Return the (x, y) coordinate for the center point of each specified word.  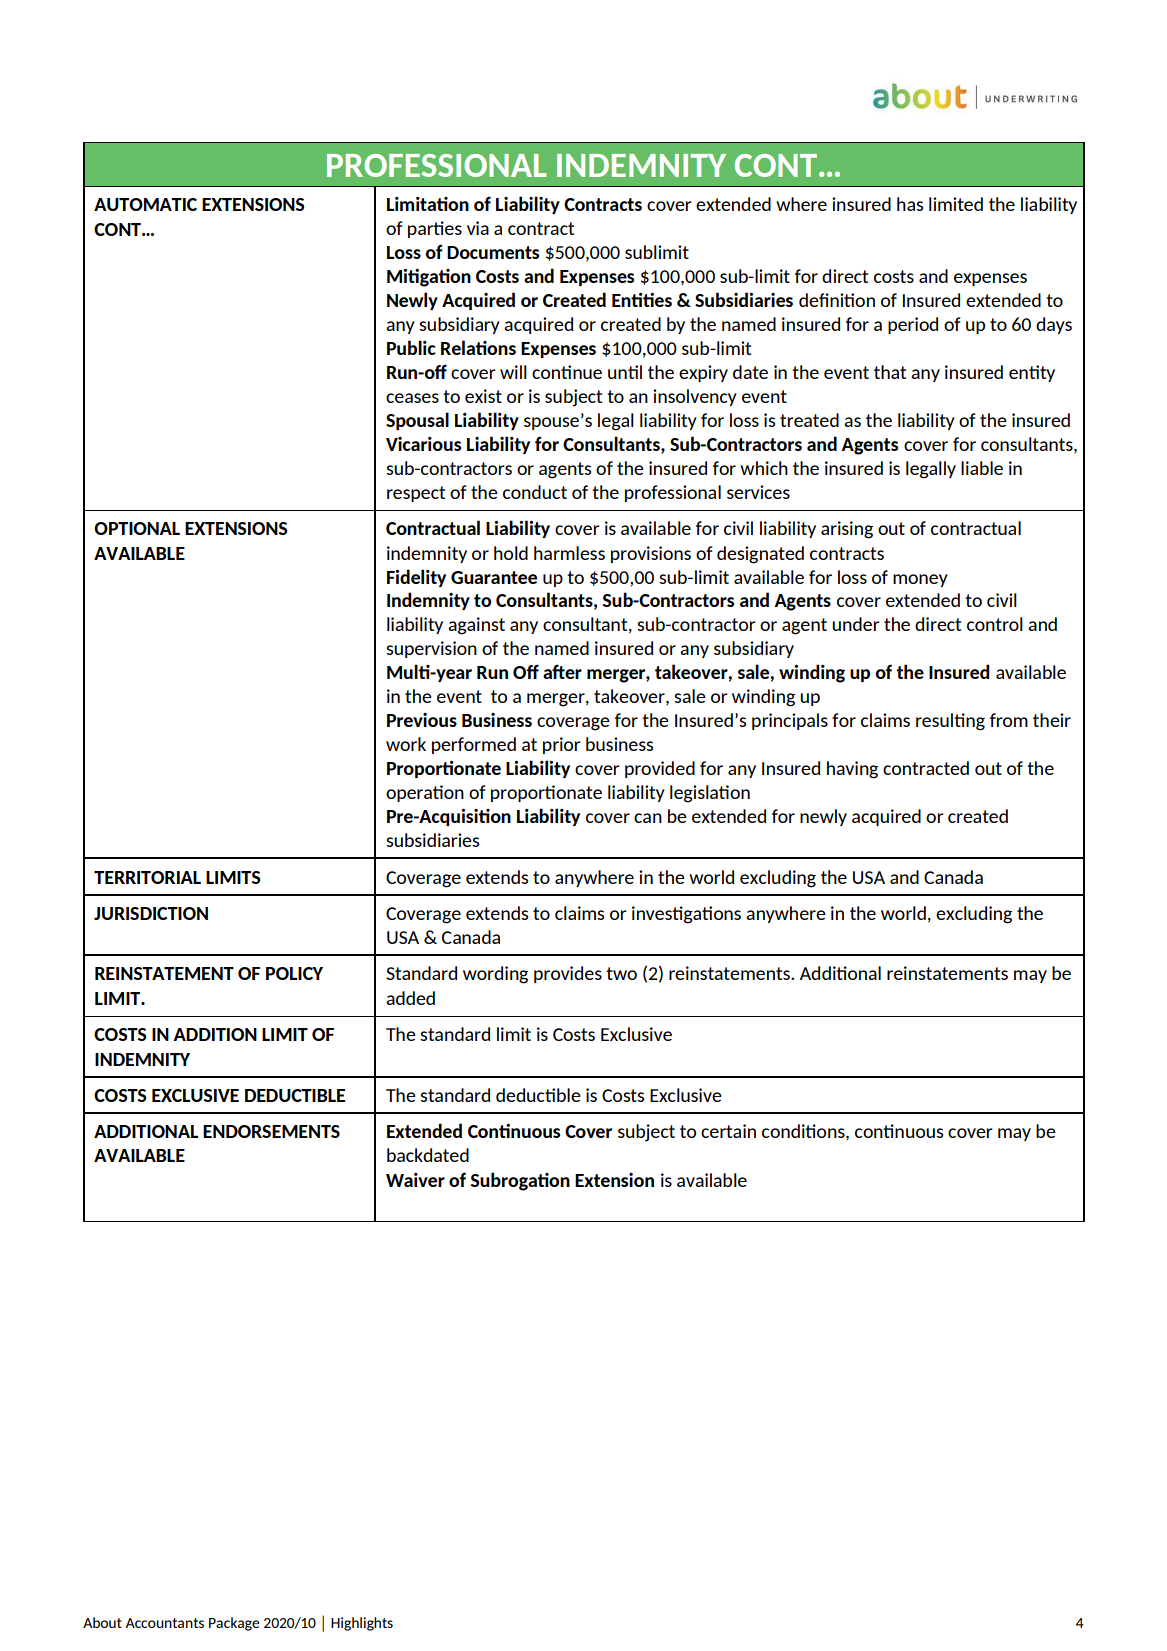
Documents (493, 252)
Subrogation (520, 1181)
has (910, 204)
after (562, 671)
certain (728, 1131)
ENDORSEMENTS (271, 1131)
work (406, 744)
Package (234, 1624)
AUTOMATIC (145, 204)
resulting (950, 722)
